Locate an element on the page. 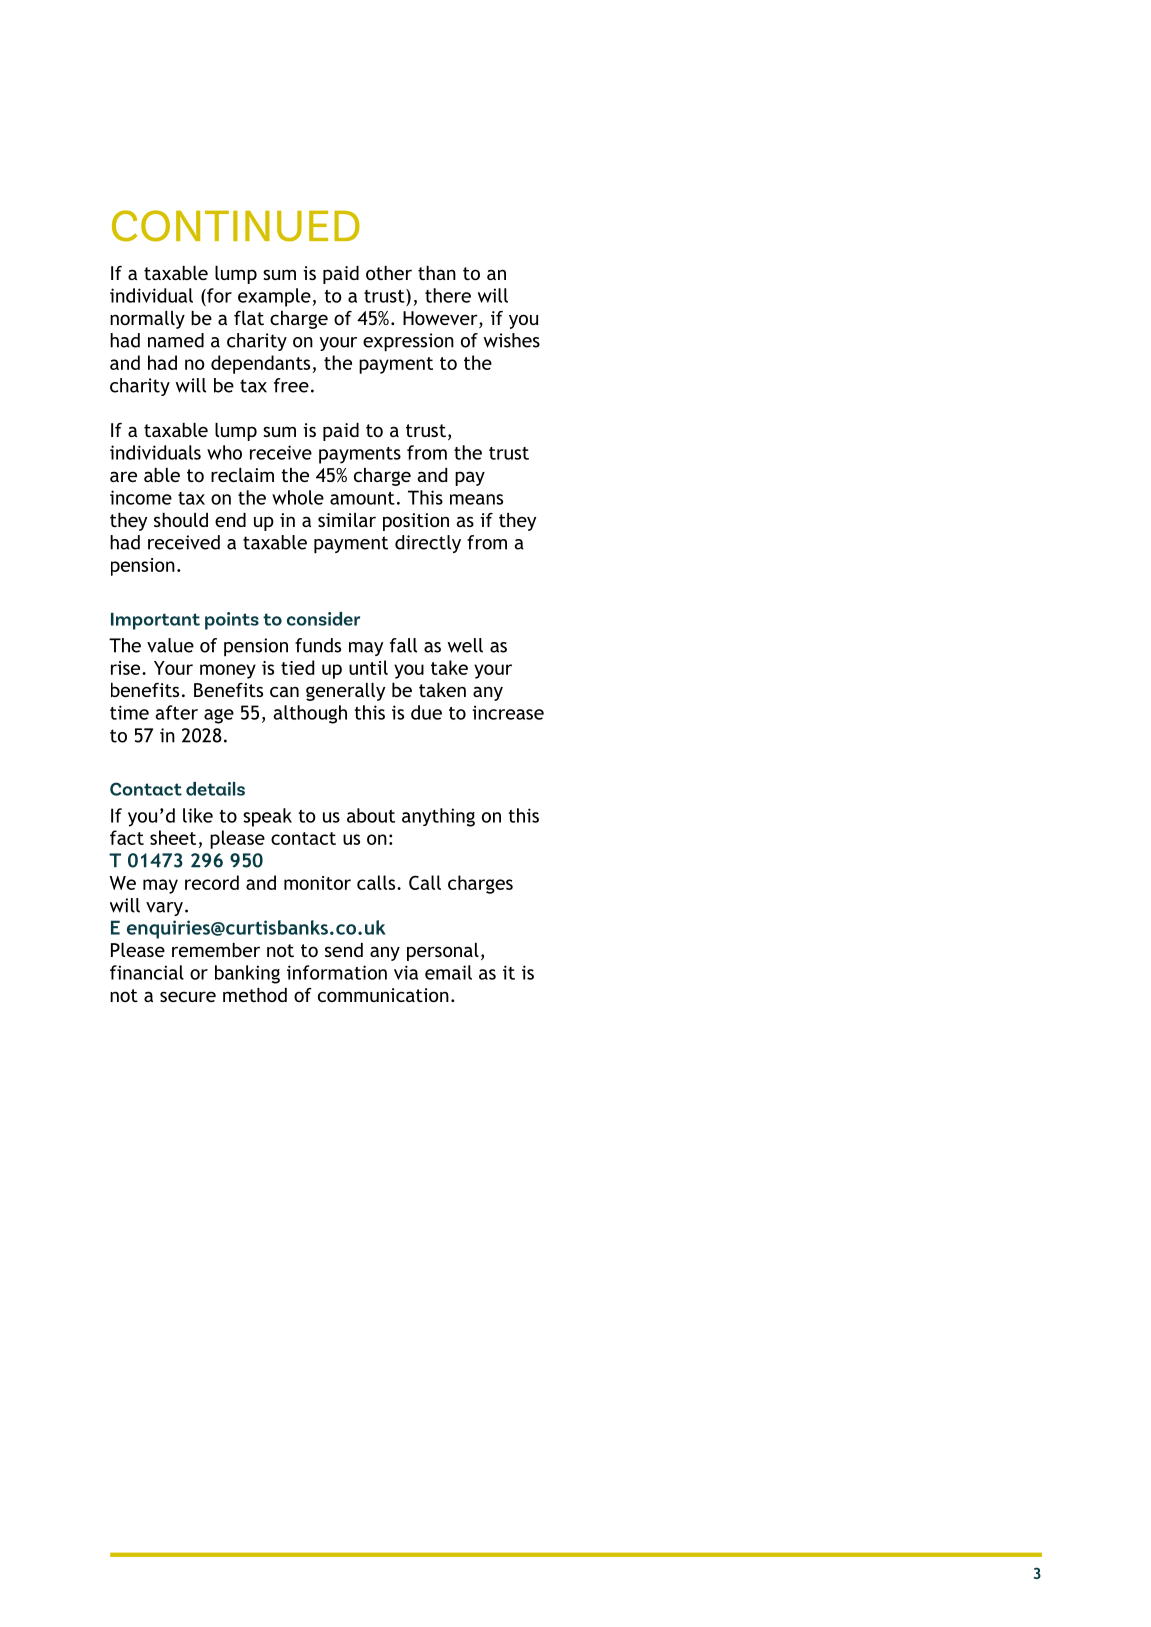 This document has width=1151, height=1627. there is located at coordinates (448, 295).
